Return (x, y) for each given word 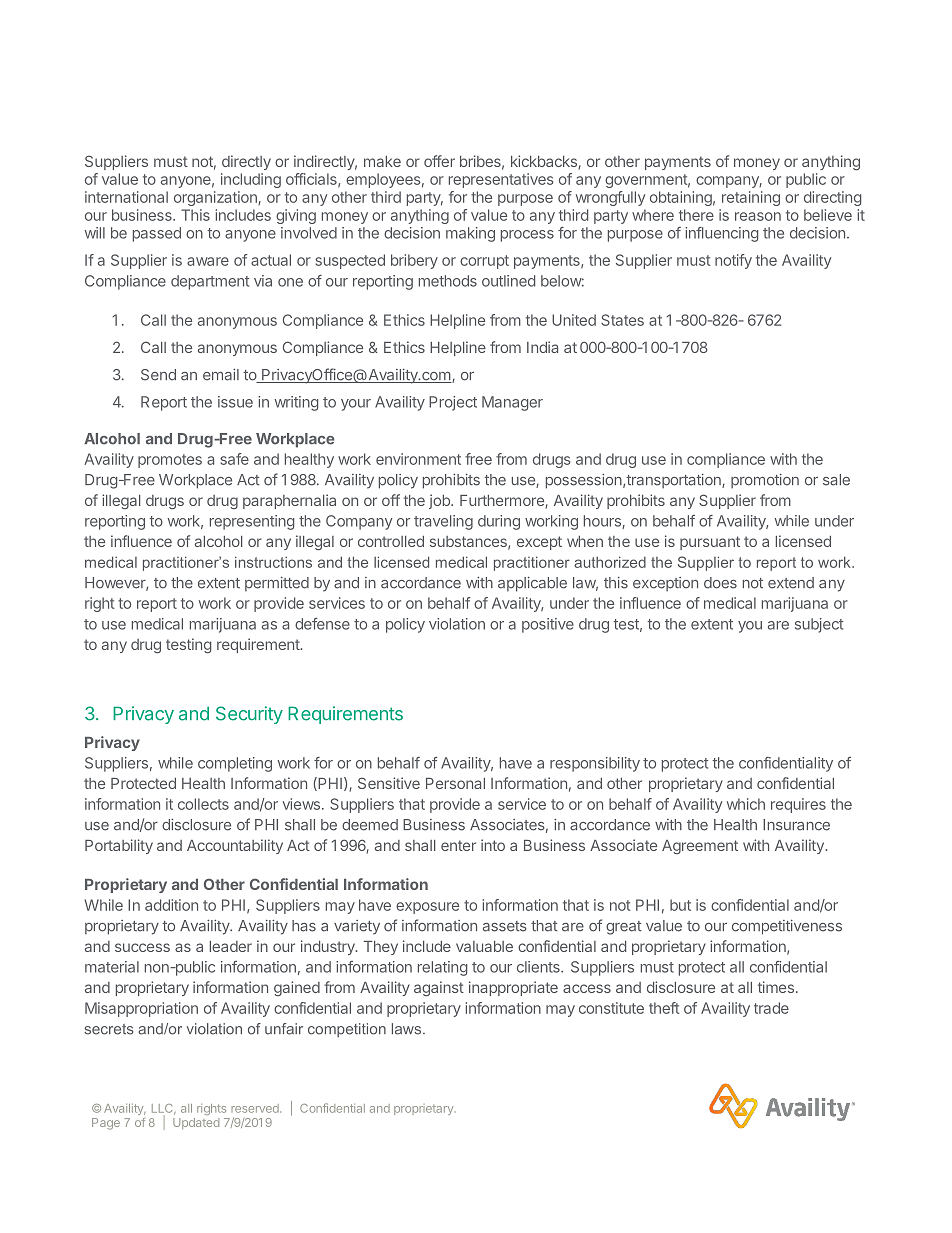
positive (548, 625)
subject (819, 625)
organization (216, 198)
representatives (501, 180)
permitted (277, 584)
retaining (751, 198)
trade (771, 1008)
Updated (196, 1123)
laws (408, 1029)
